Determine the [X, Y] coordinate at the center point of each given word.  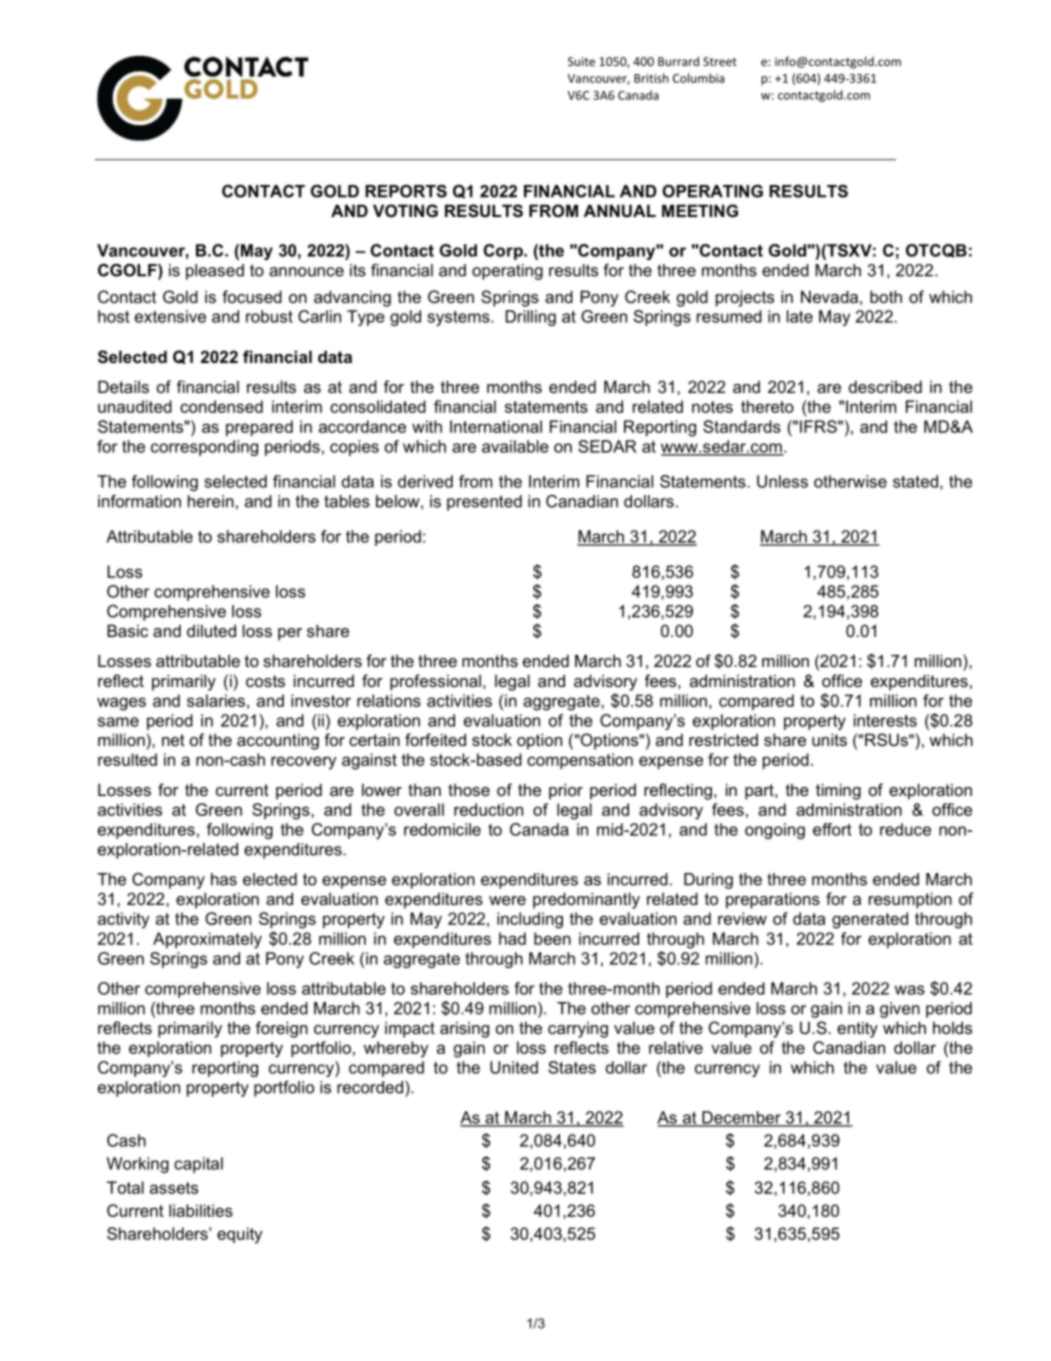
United [514, 1067]
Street [720, 61]
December [741, 1118]
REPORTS [406, 191]
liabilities [201, 1210]
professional [435, 682]
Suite [581, 61]
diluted [211, 630]
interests [885, 720]
